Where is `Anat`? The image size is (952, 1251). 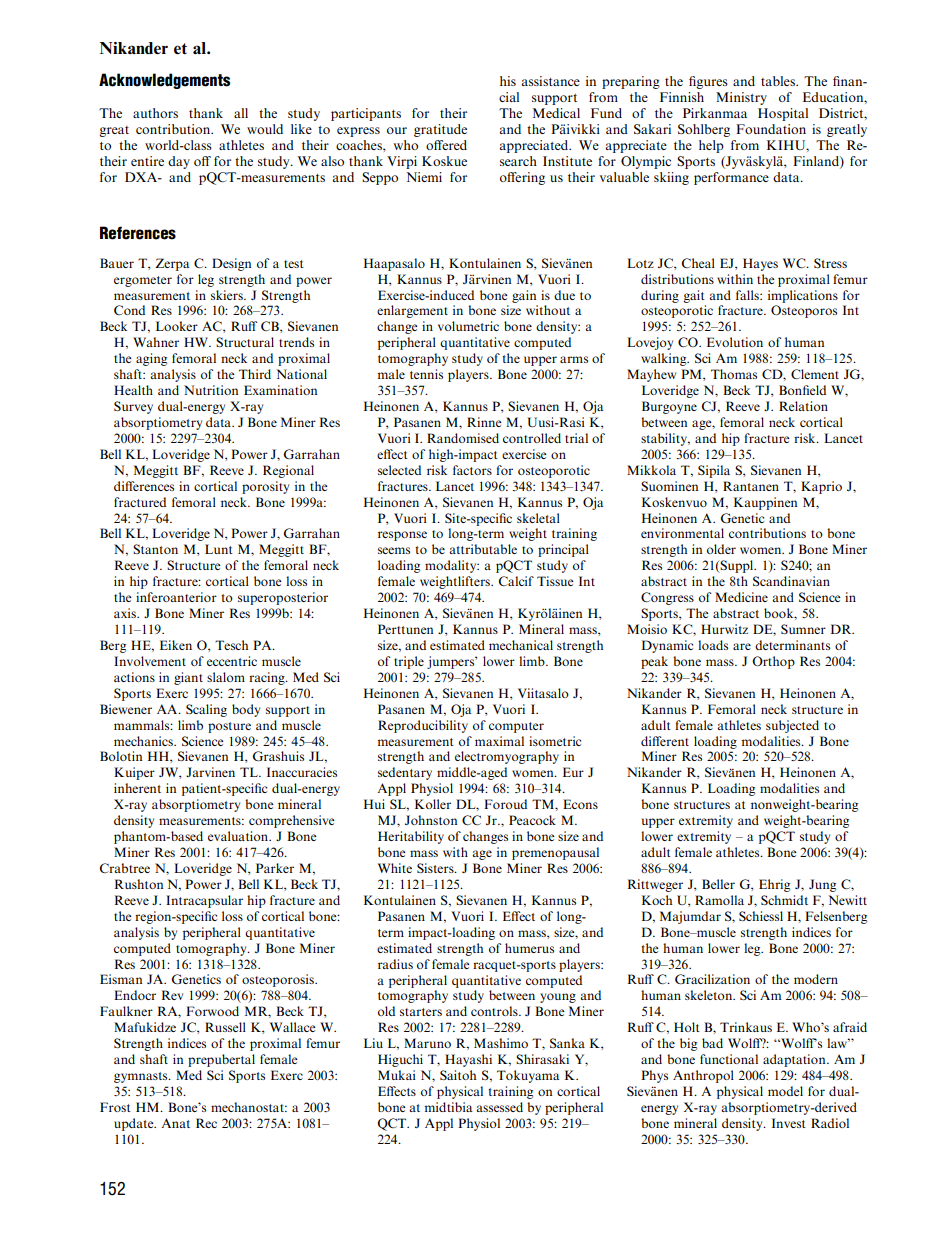 Anat is located at coordinates (176, 1123).
